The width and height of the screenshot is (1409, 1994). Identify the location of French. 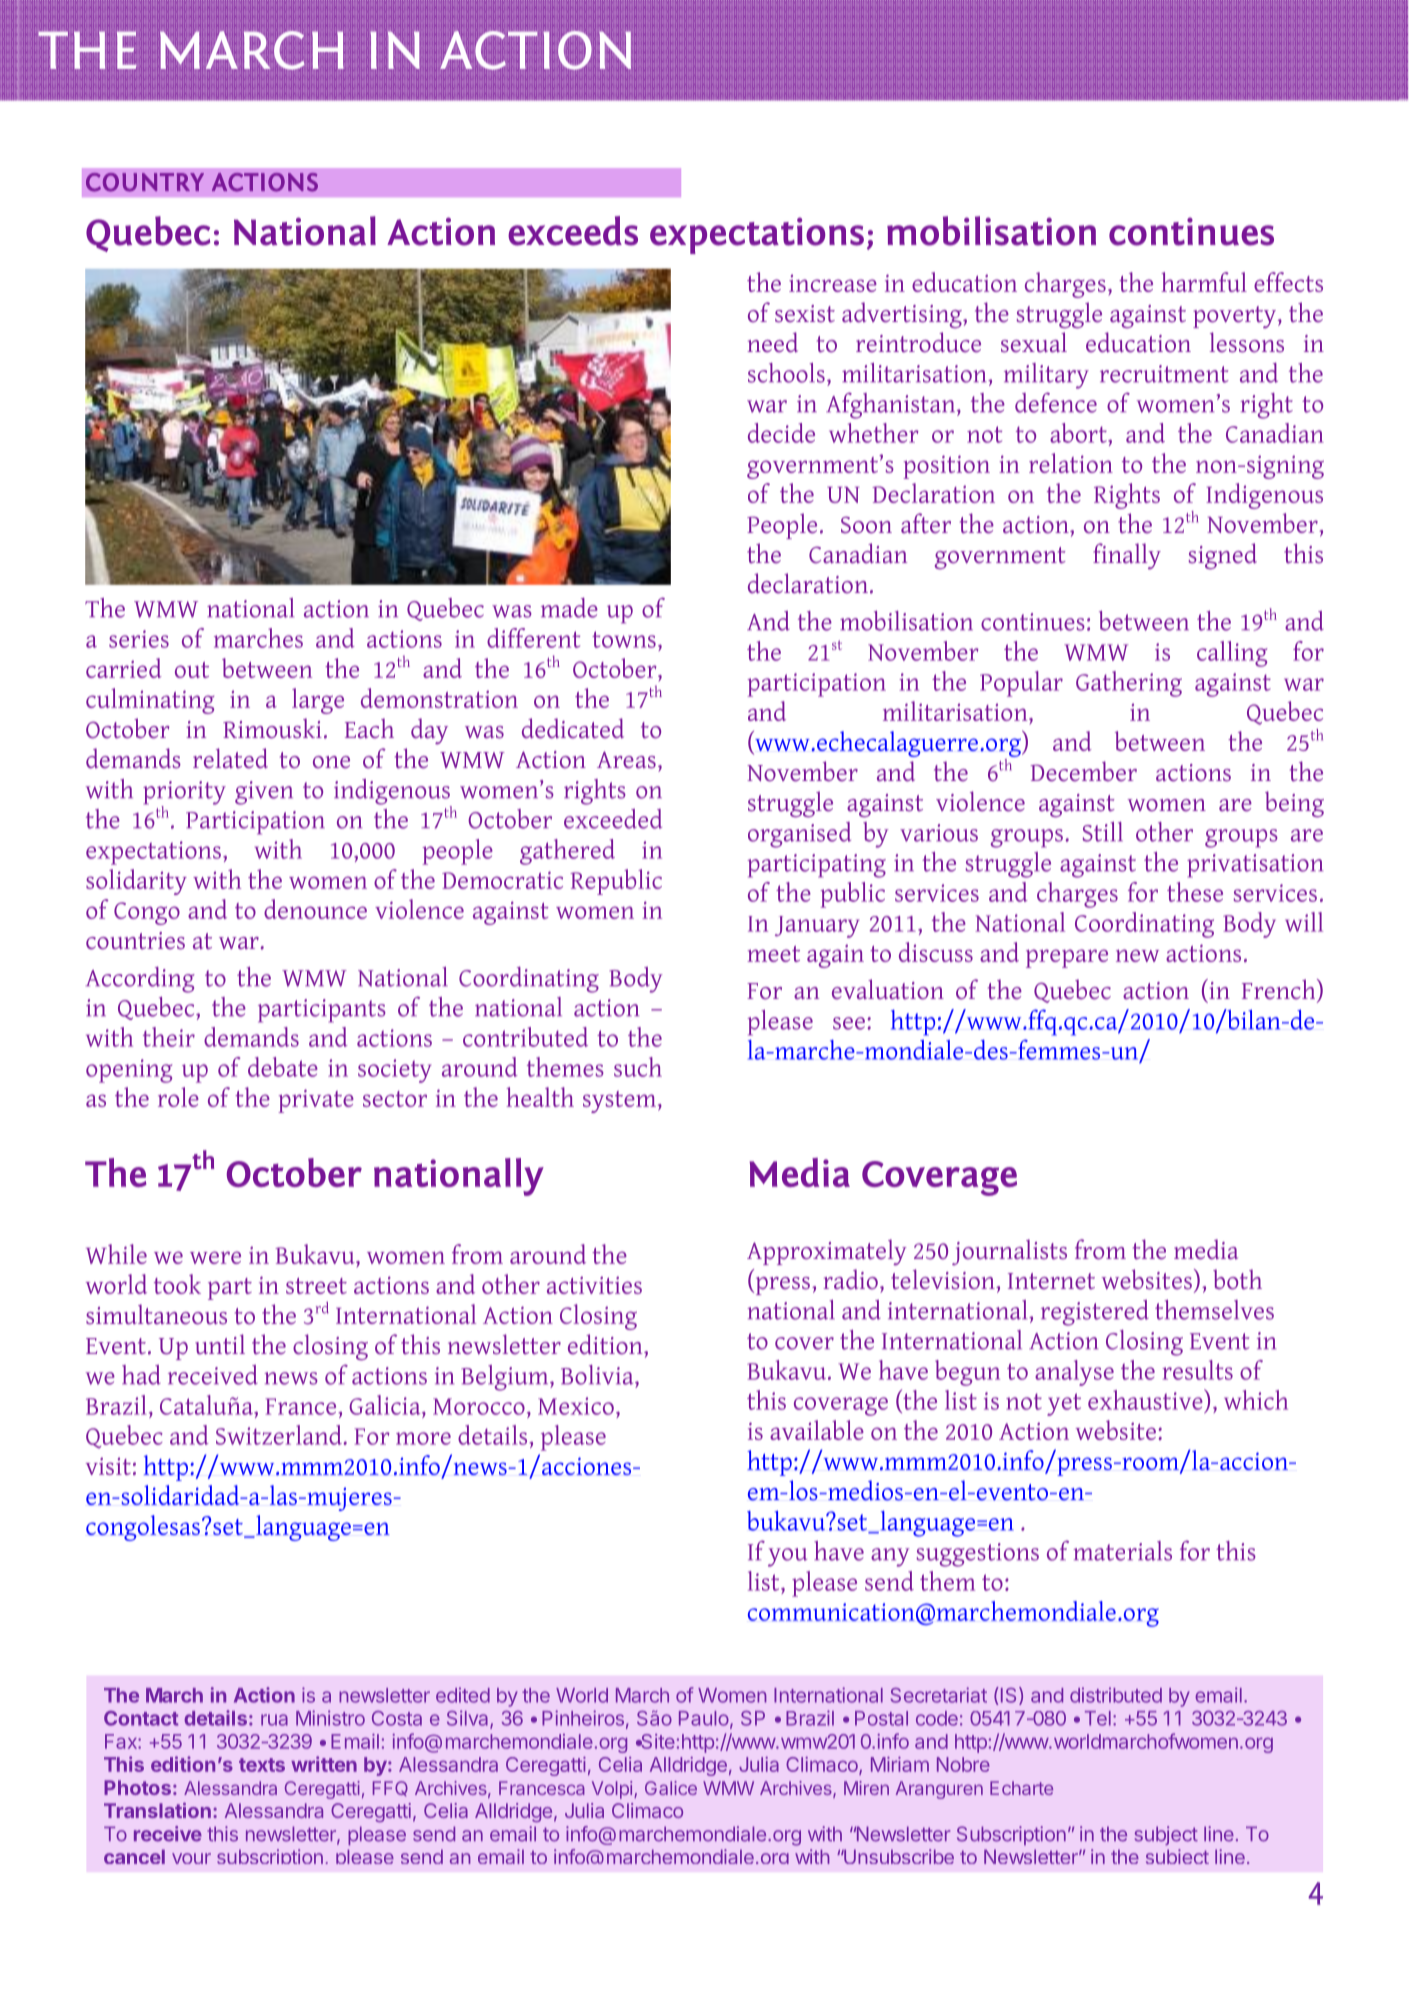
(1280, 990).
